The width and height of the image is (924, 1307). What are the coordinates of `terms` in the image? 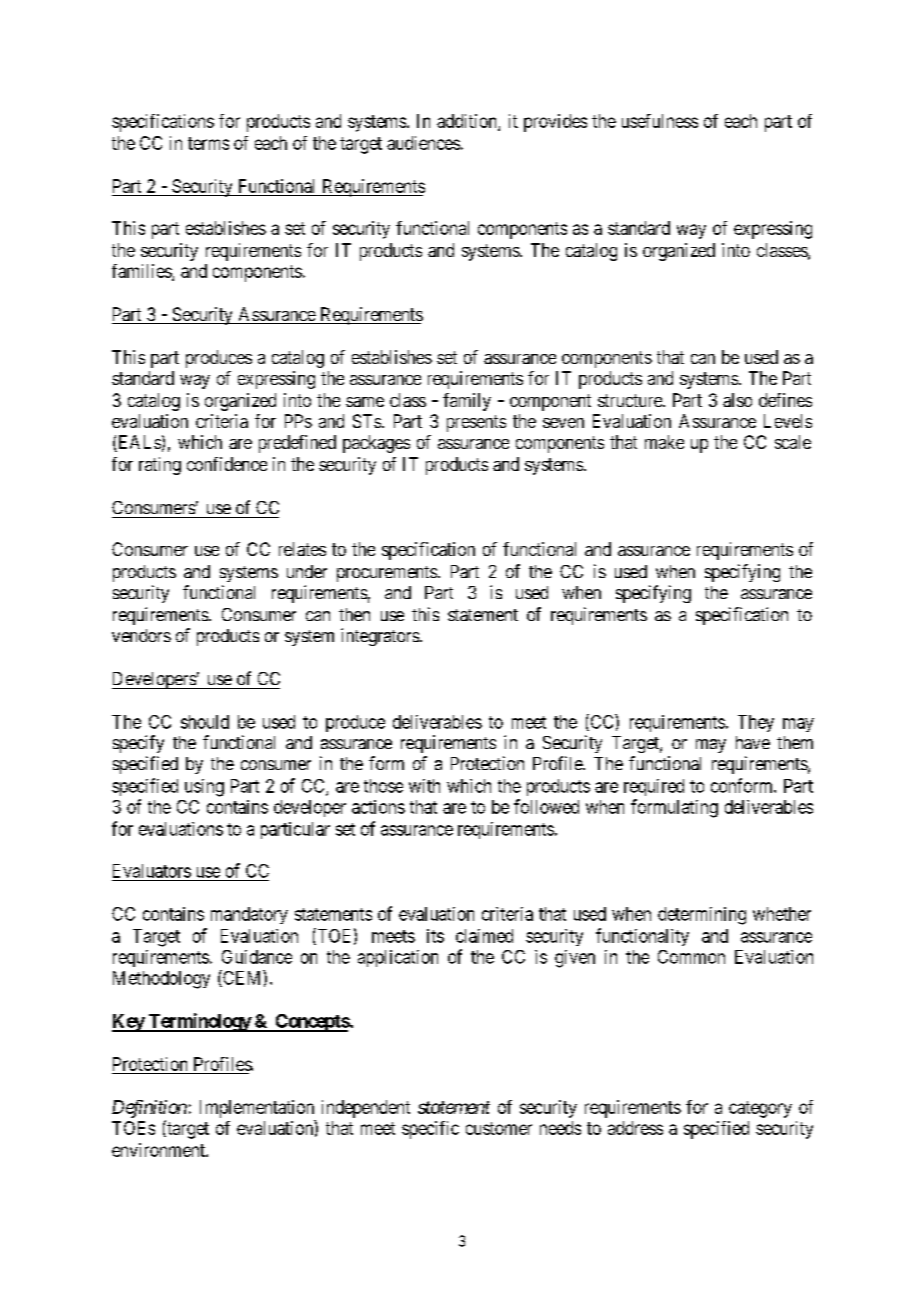 It's located at (208, 143).
